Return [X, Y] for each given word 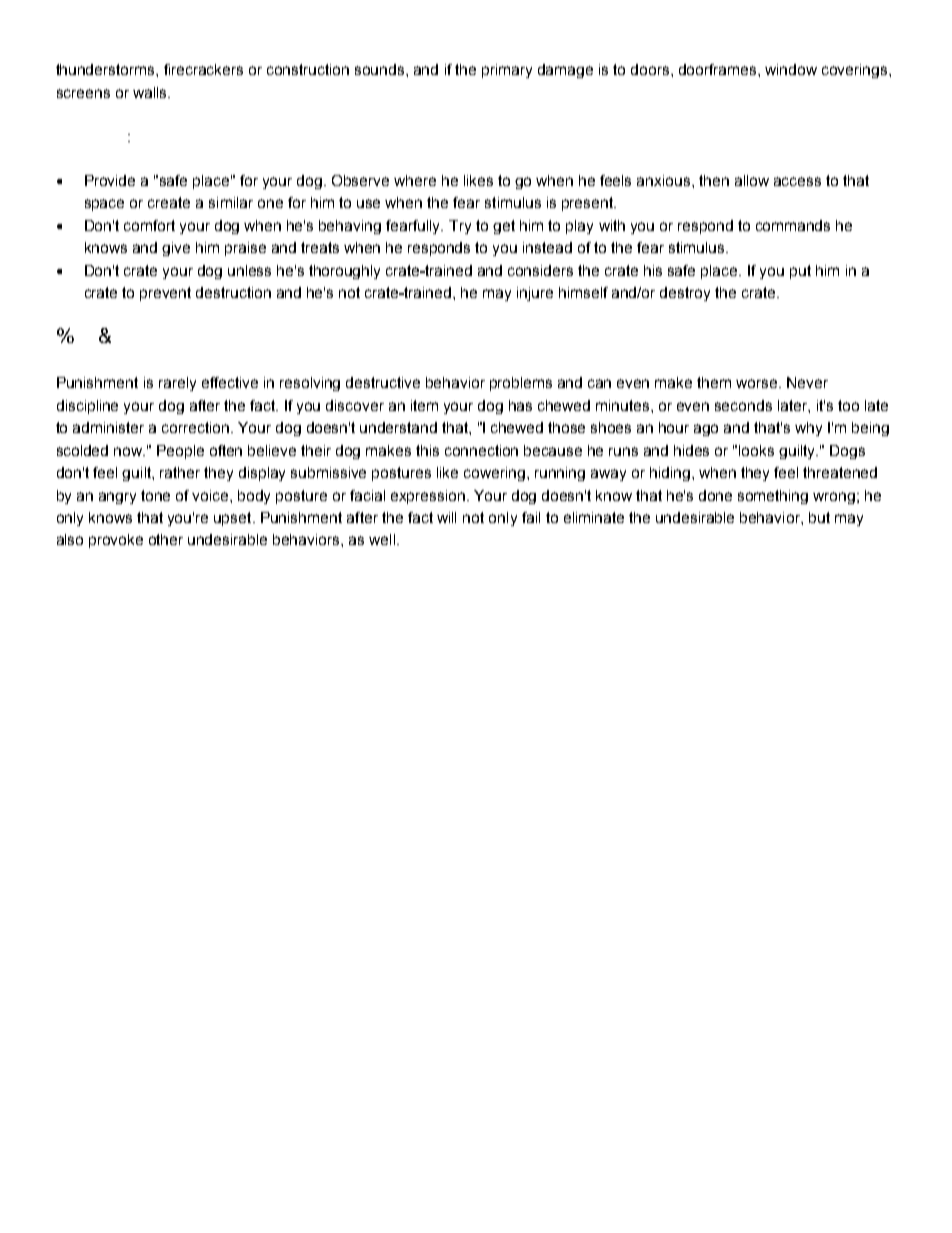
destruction [233, 292]
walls [151, 92]
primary [507, 71]
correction [197, 427]
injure [535, 294]
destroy [685, 294]
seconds [743, 405]
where [415, 180]
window [791, 69]
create [169, 202]
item [424, 405]
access [797, 181]
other [166, 539]
